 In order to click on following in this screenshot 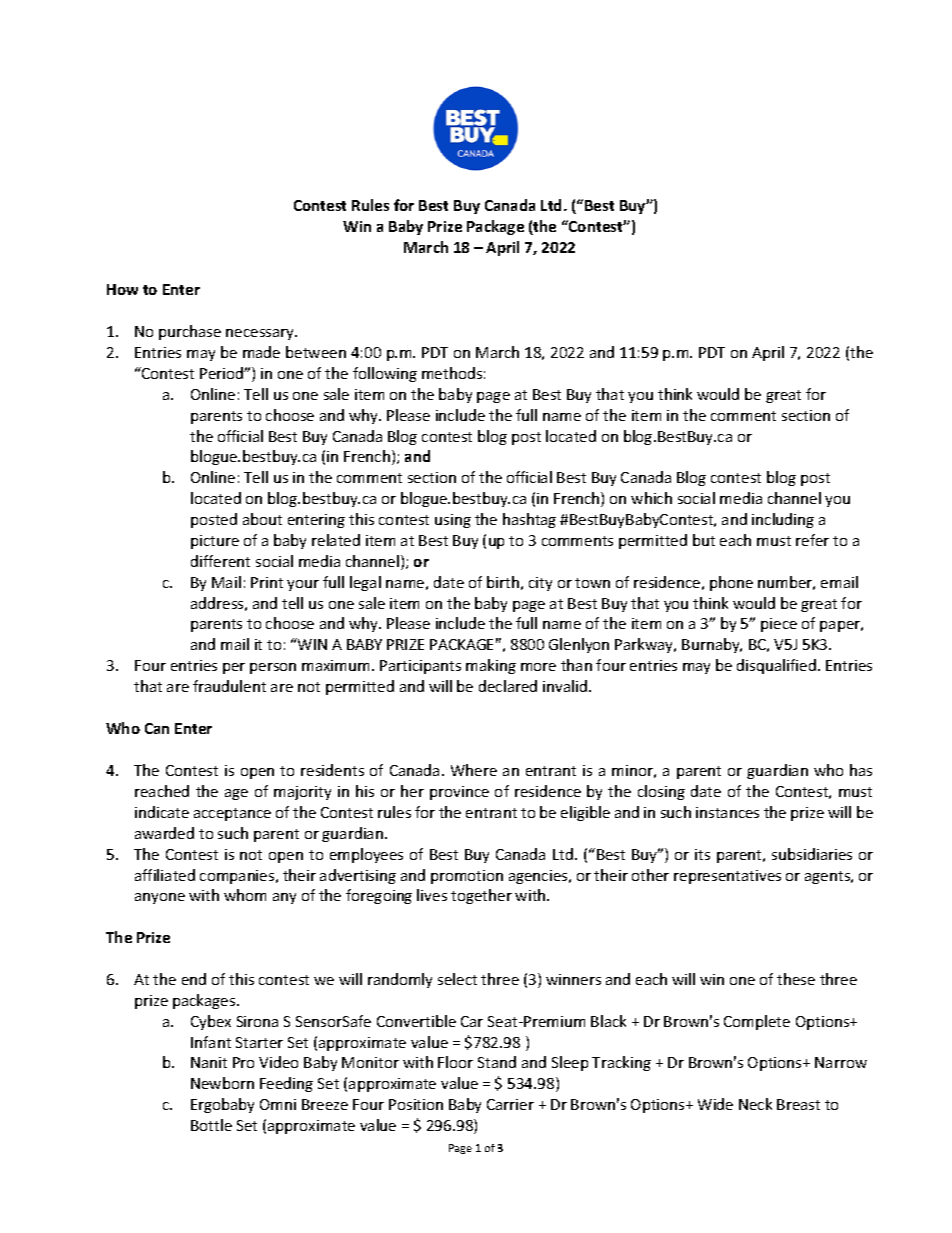, I will do `click(385, 374)`.
